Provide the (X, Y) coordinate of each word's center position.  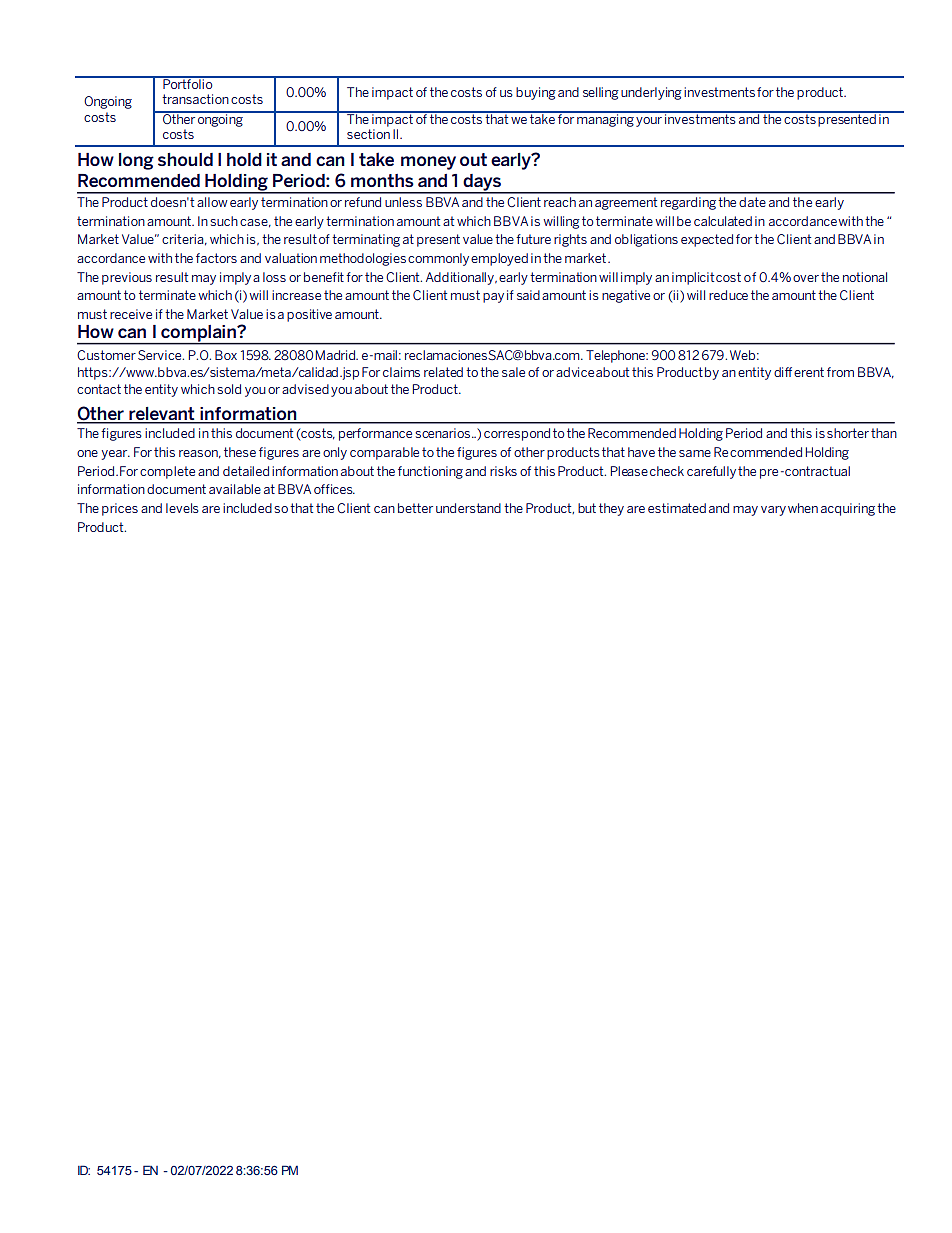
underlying (651, 93)
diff (783, 372)
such (224, 221)
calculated (723, 221)
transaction (195, 99)
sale (513, 372)
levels (182, 508)
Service (161, 355)
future (533, 239)
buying (536, 93)
